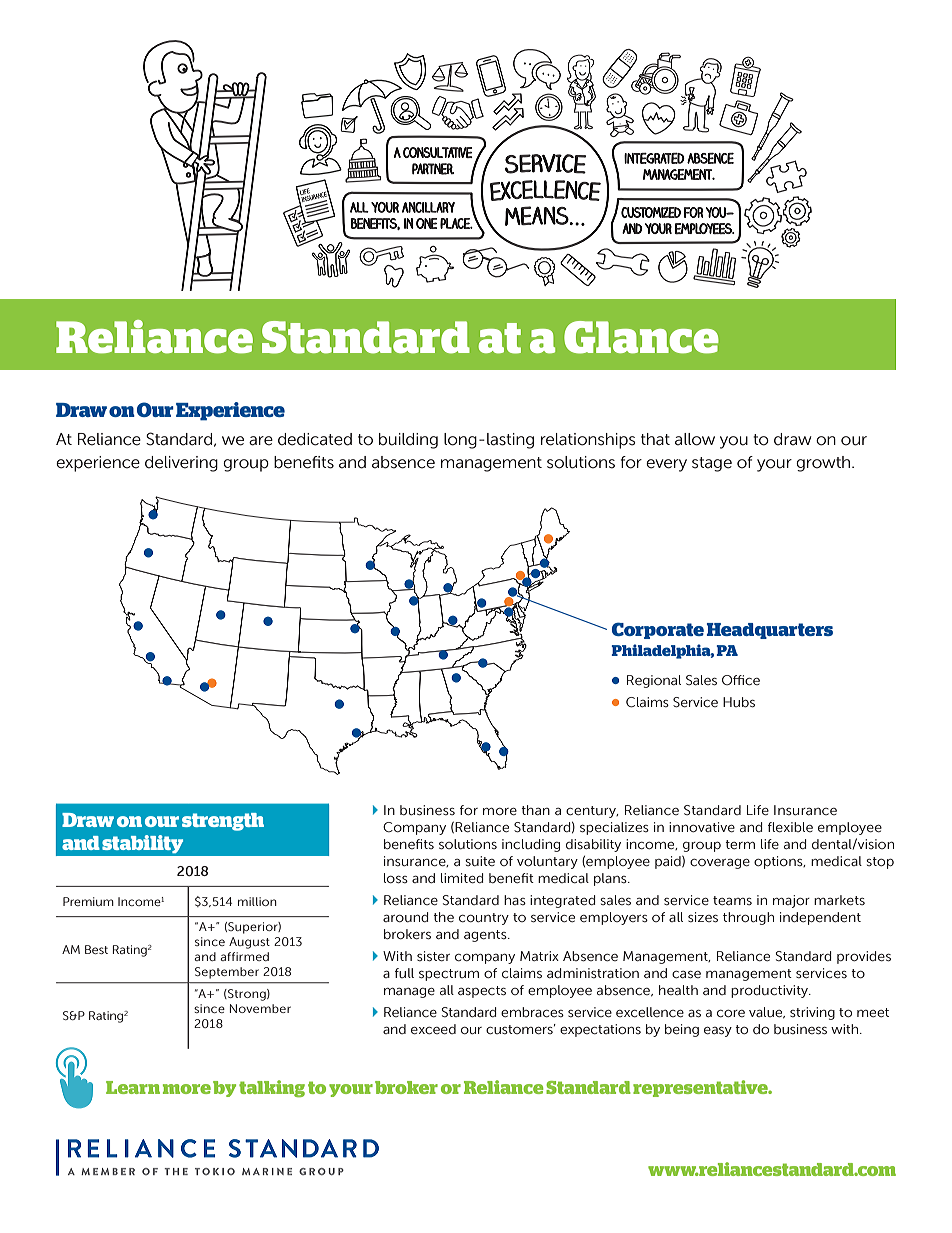 The image size is (952, 1233). I want to click on growth, so click(824, 464).
